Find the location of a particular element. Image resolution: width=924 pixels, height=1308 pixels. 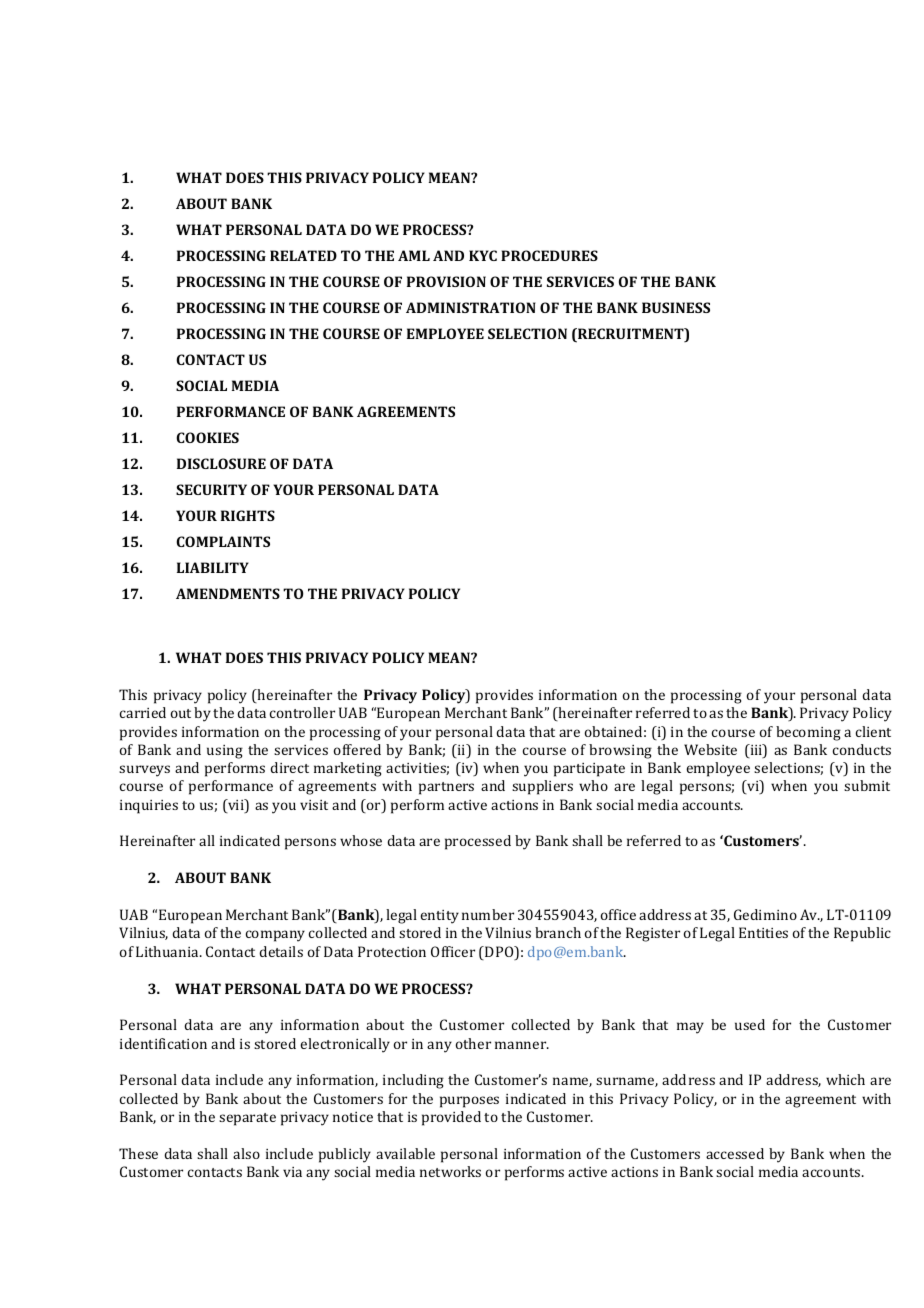

KYC is located at coordinates (483, 255).
